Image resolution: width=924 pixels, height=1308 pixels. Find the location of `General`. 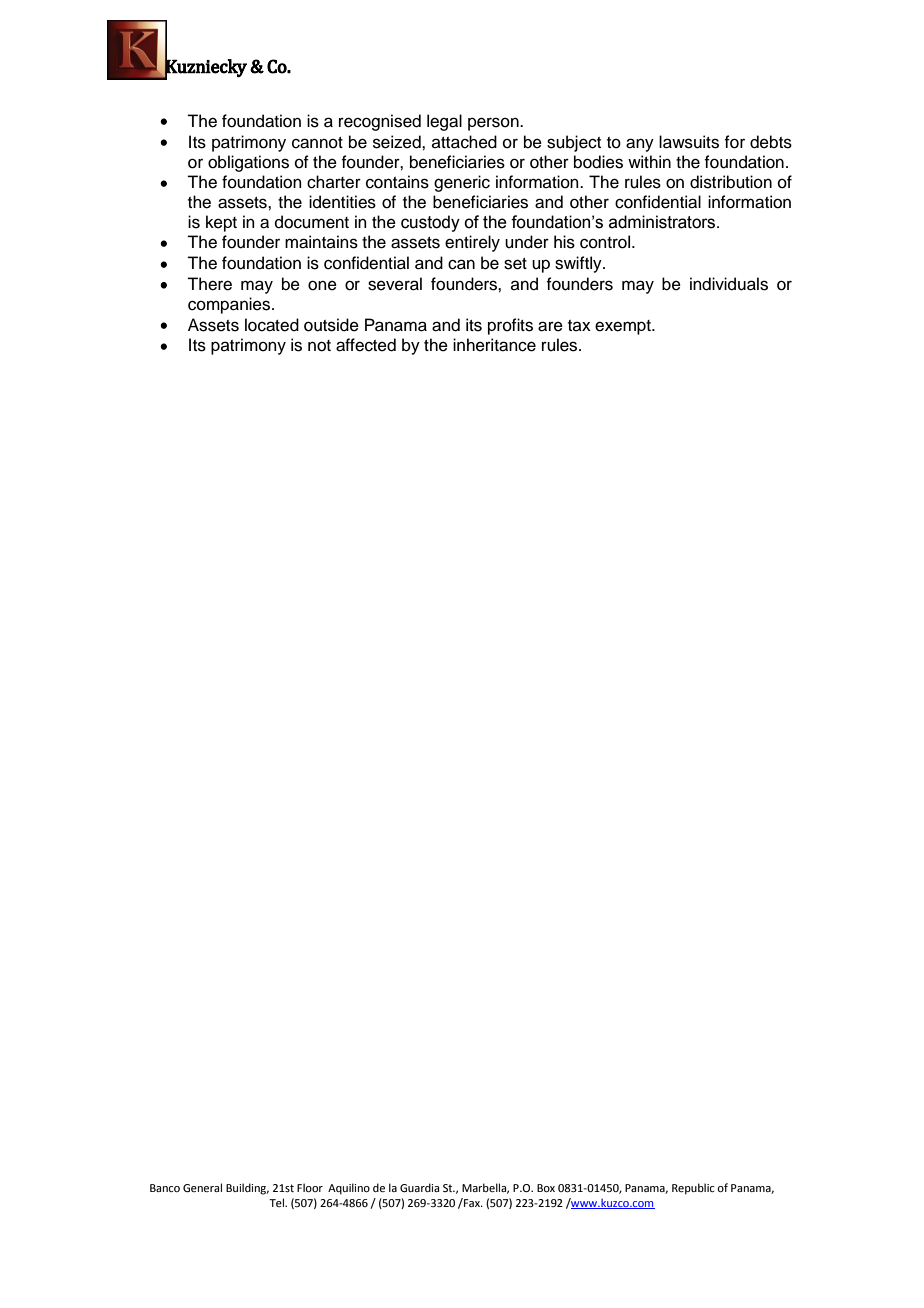

General is located at coordinates (202, 1187).
